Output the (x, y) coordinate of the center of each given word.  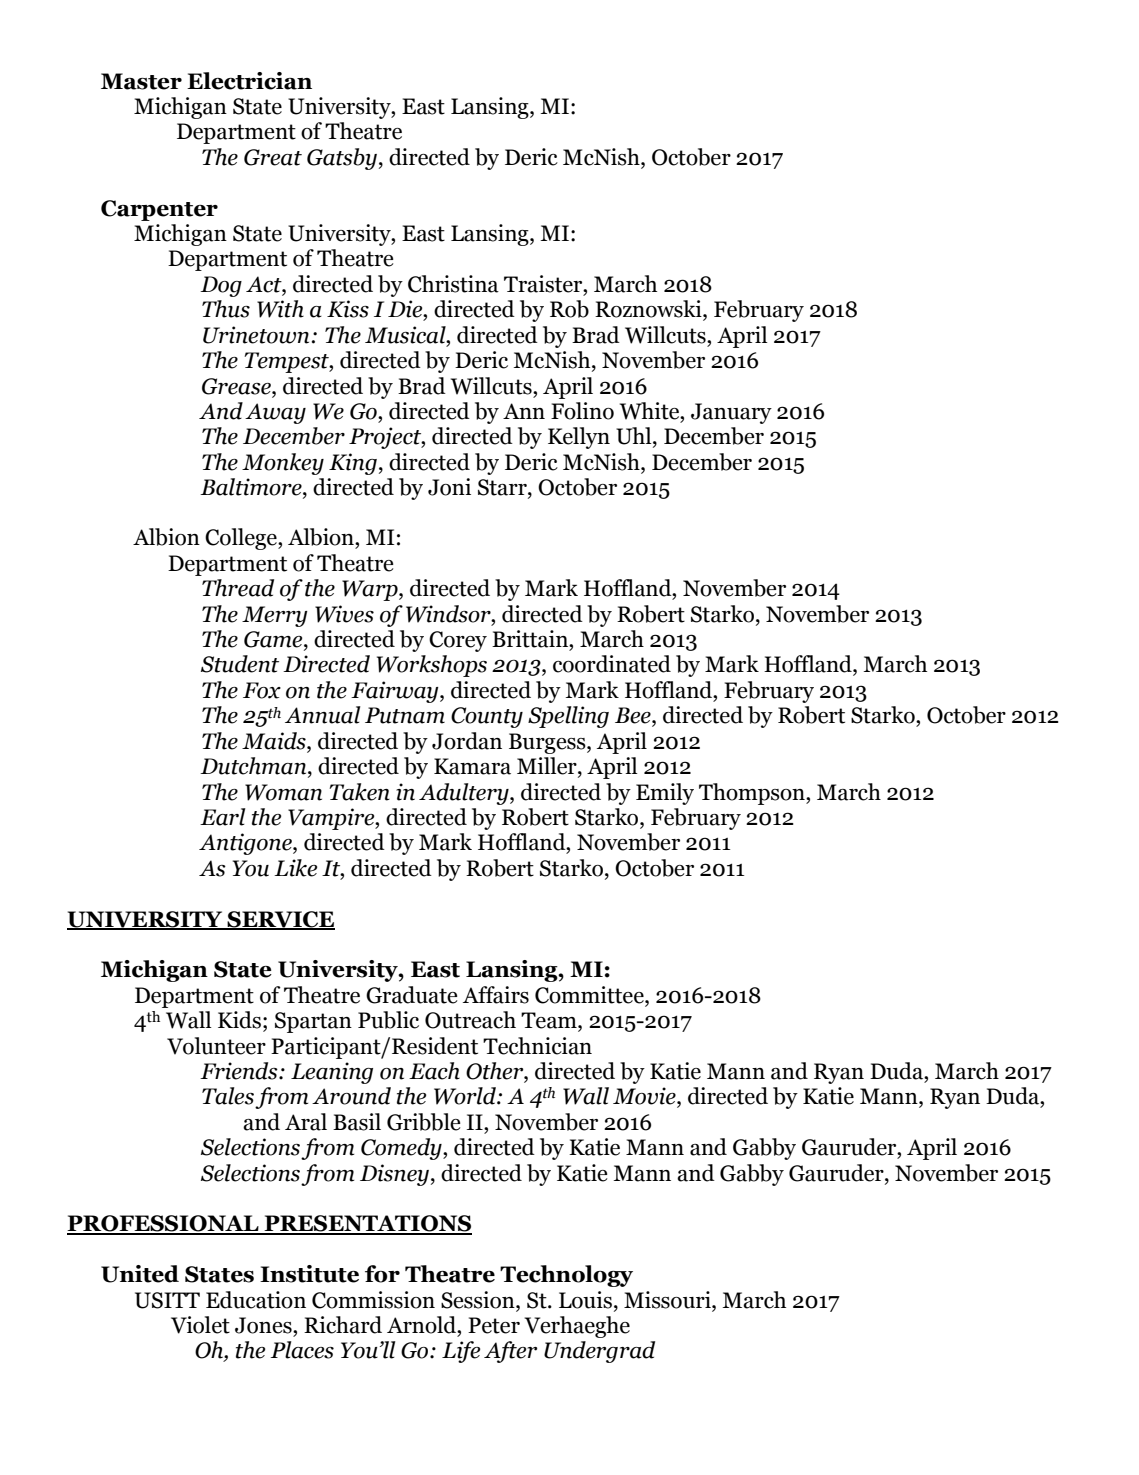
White (651, 411)
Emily (665, 794)
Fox (262, 690)
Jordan (467, 741)
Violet (200, 1325)
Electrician (249, 81)
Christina (453, 284)
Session (479, 1300)
